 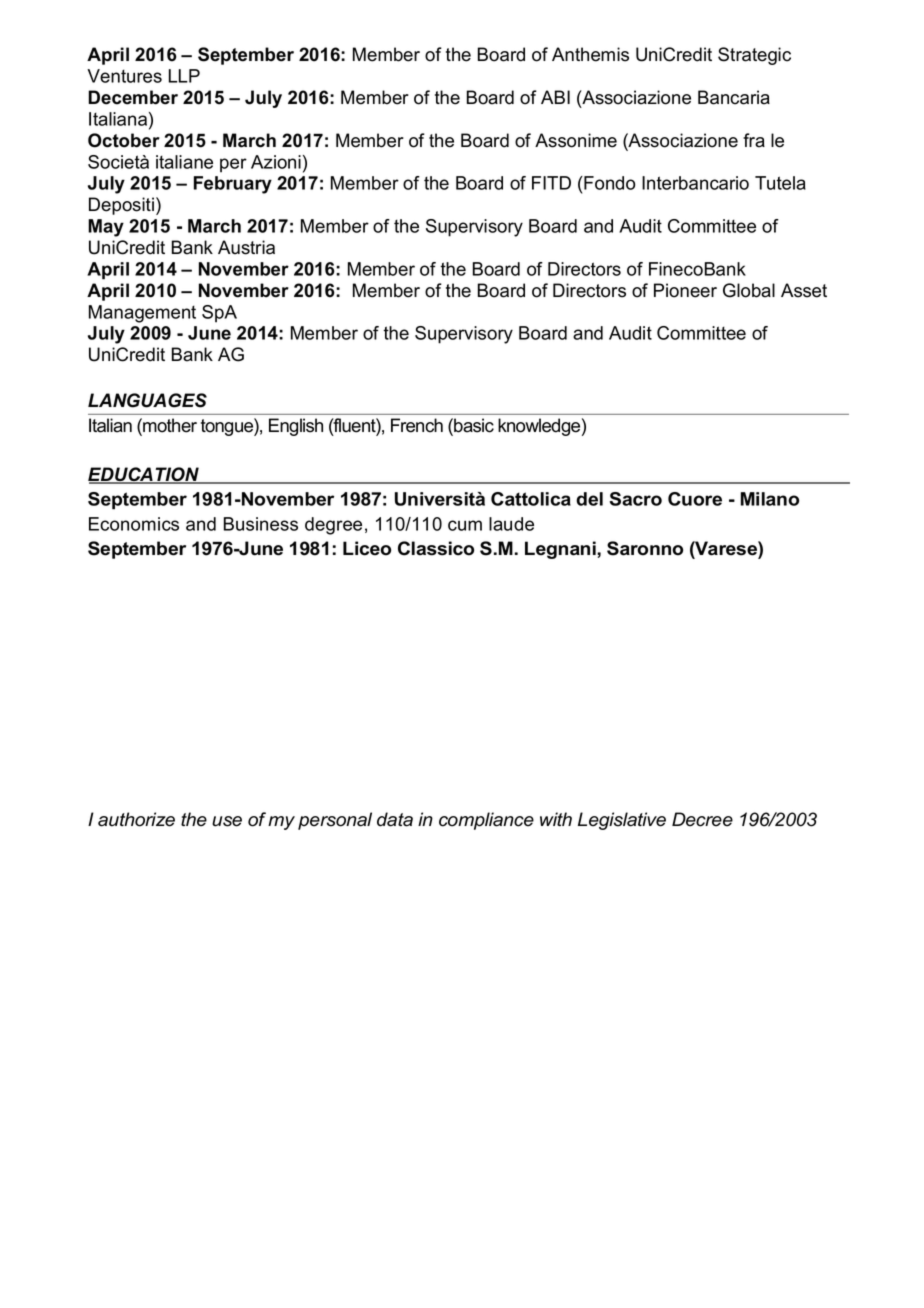 I want to click on Milano, so click(x=770, y=499).
